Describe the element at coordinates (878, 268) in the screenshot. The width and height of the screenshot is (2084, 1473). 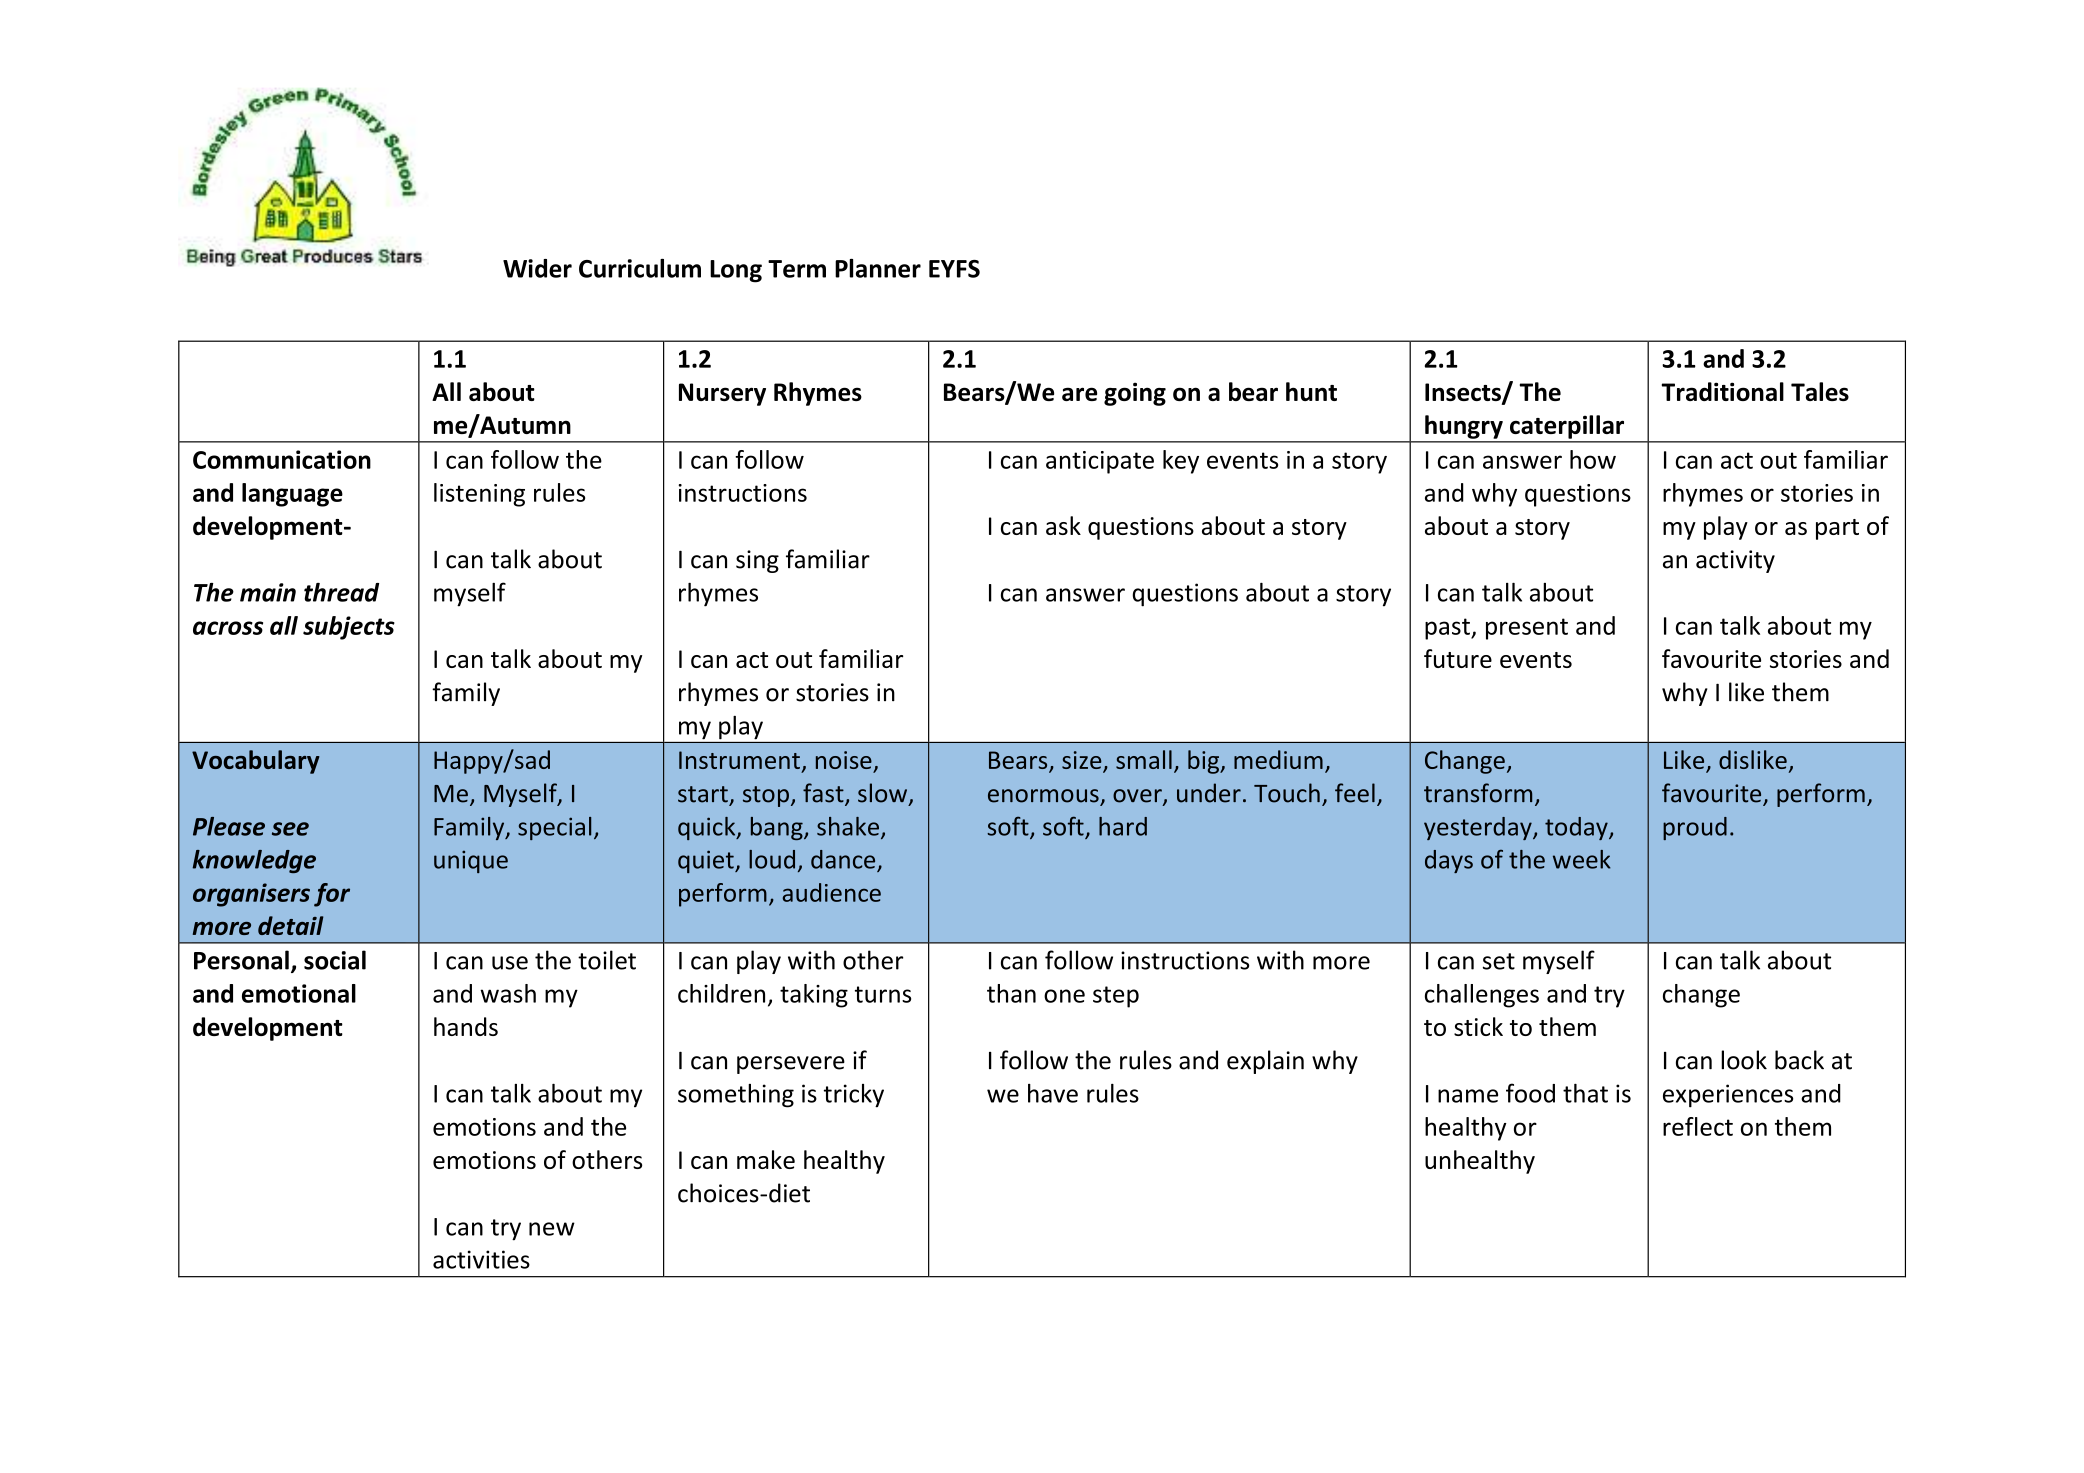
I see `Planner` at that location.
